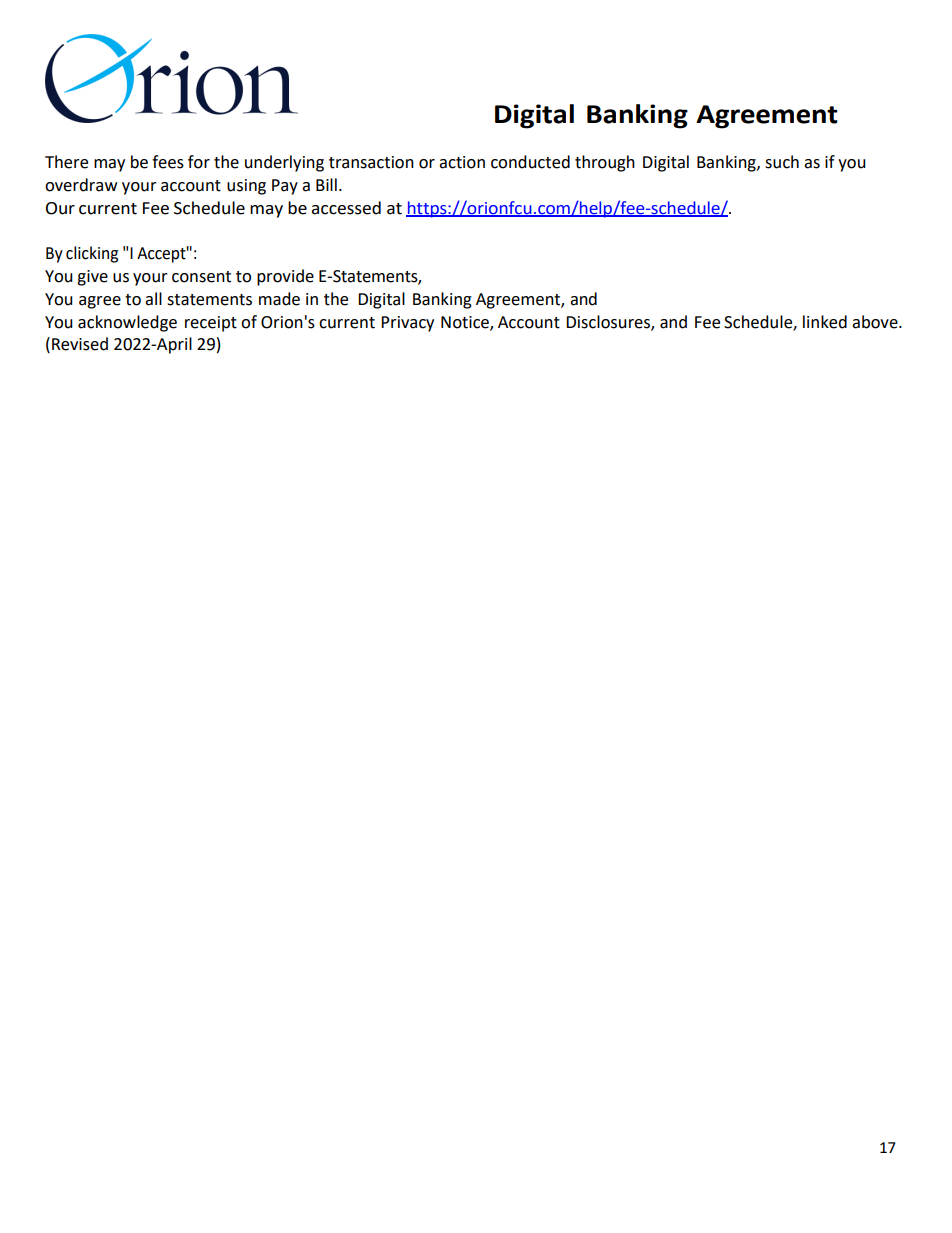 The height and width of the screenshot is (1233, 952). What do you see at coordinates (346, 208) in the screenshot?
I see `accessed` at bounding box center [346, 208].
